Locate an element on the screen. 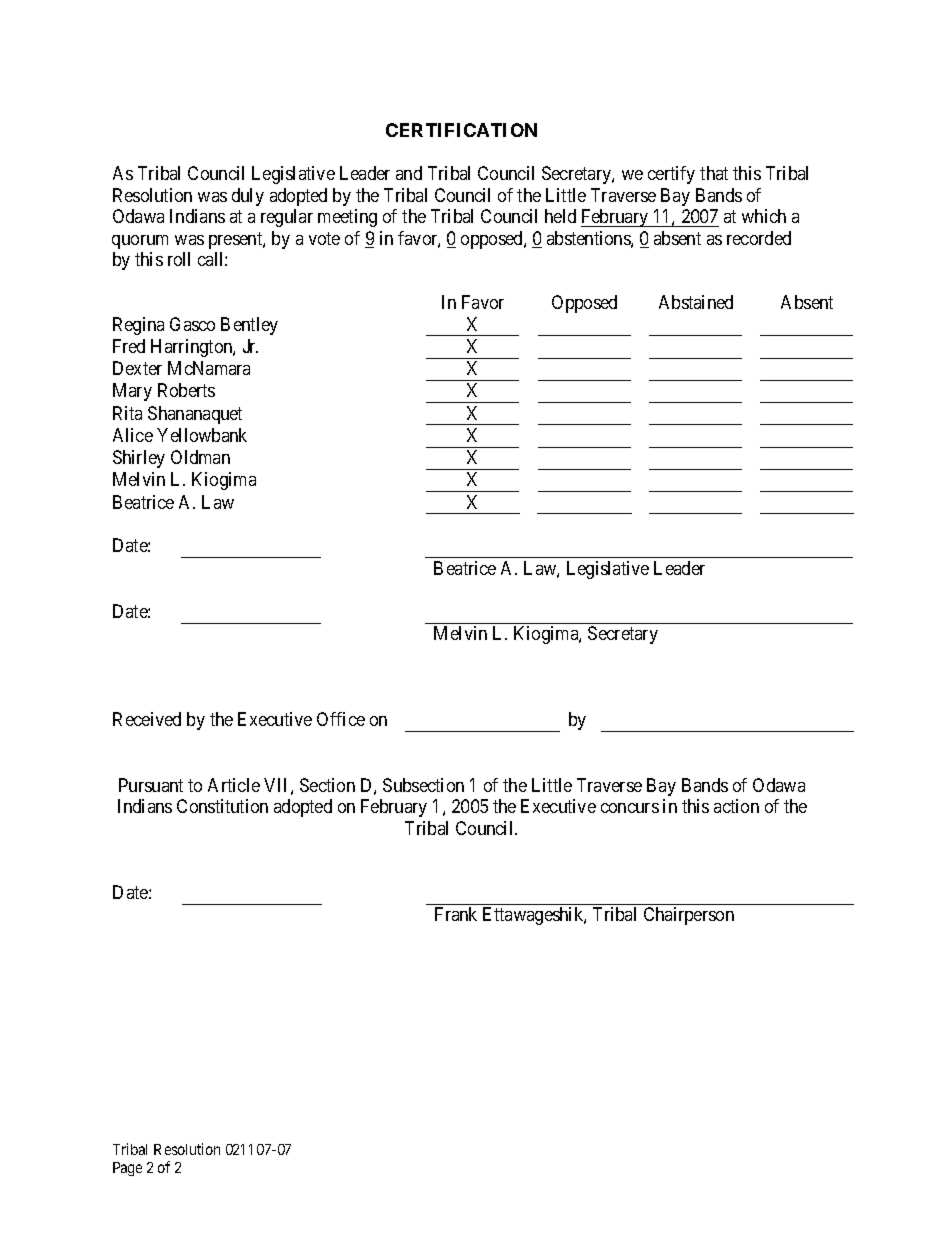 The height and width of the screenshot is (1233, 952). Chairperson is located at coordinates (689, 916).
